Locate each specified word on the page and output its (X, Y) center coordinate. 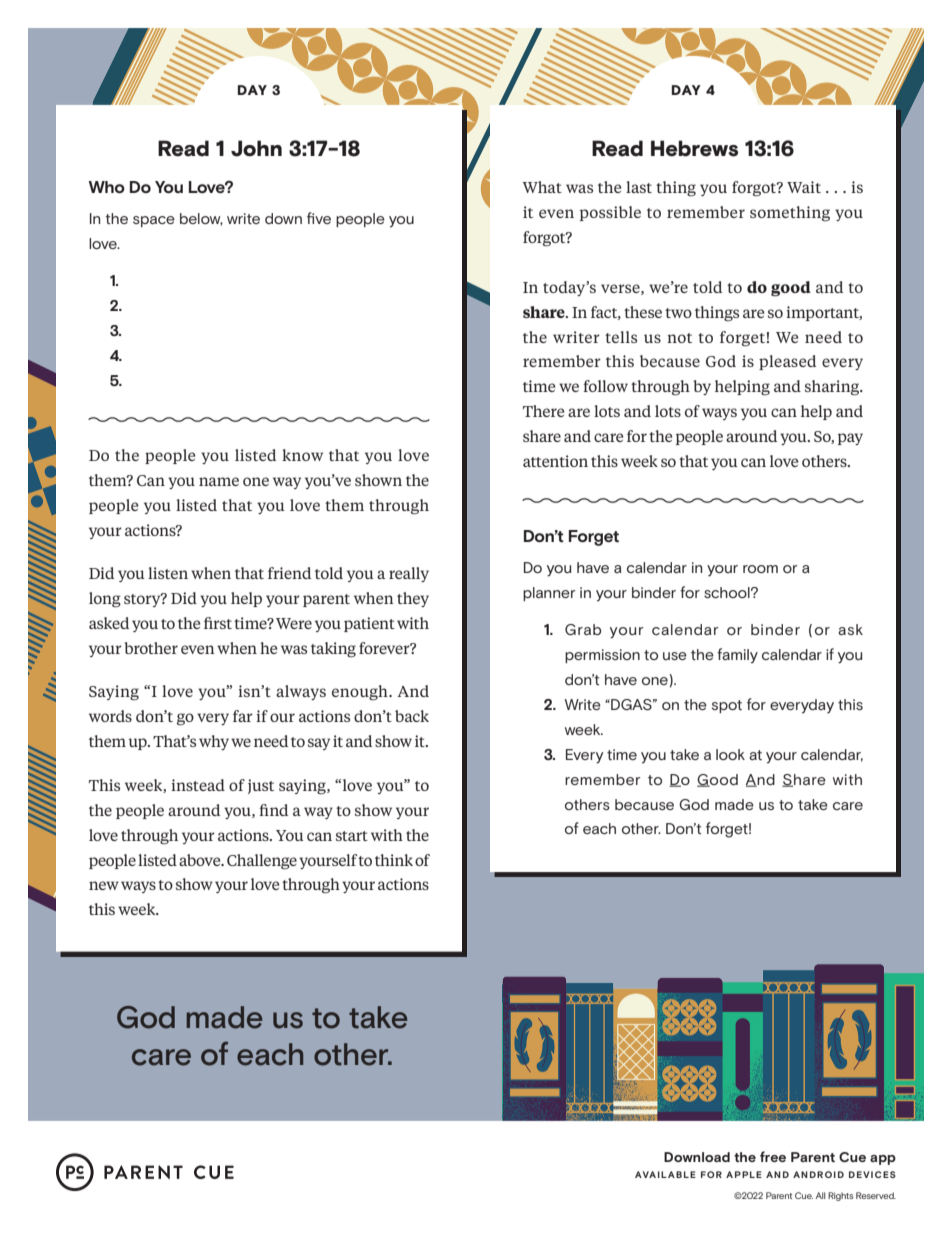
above (201, 860)
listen (168, 573)
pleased (787, 362)
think (394, 860)
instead (198, 785)
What (542, 187)
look (730, 754)
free (773, 1156)
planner (549, 594)
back (412, 716)
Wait (804, 187)
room (760, 569)
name (219, 481)
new (104, 885)
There (544, 411)
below (201, 219)
